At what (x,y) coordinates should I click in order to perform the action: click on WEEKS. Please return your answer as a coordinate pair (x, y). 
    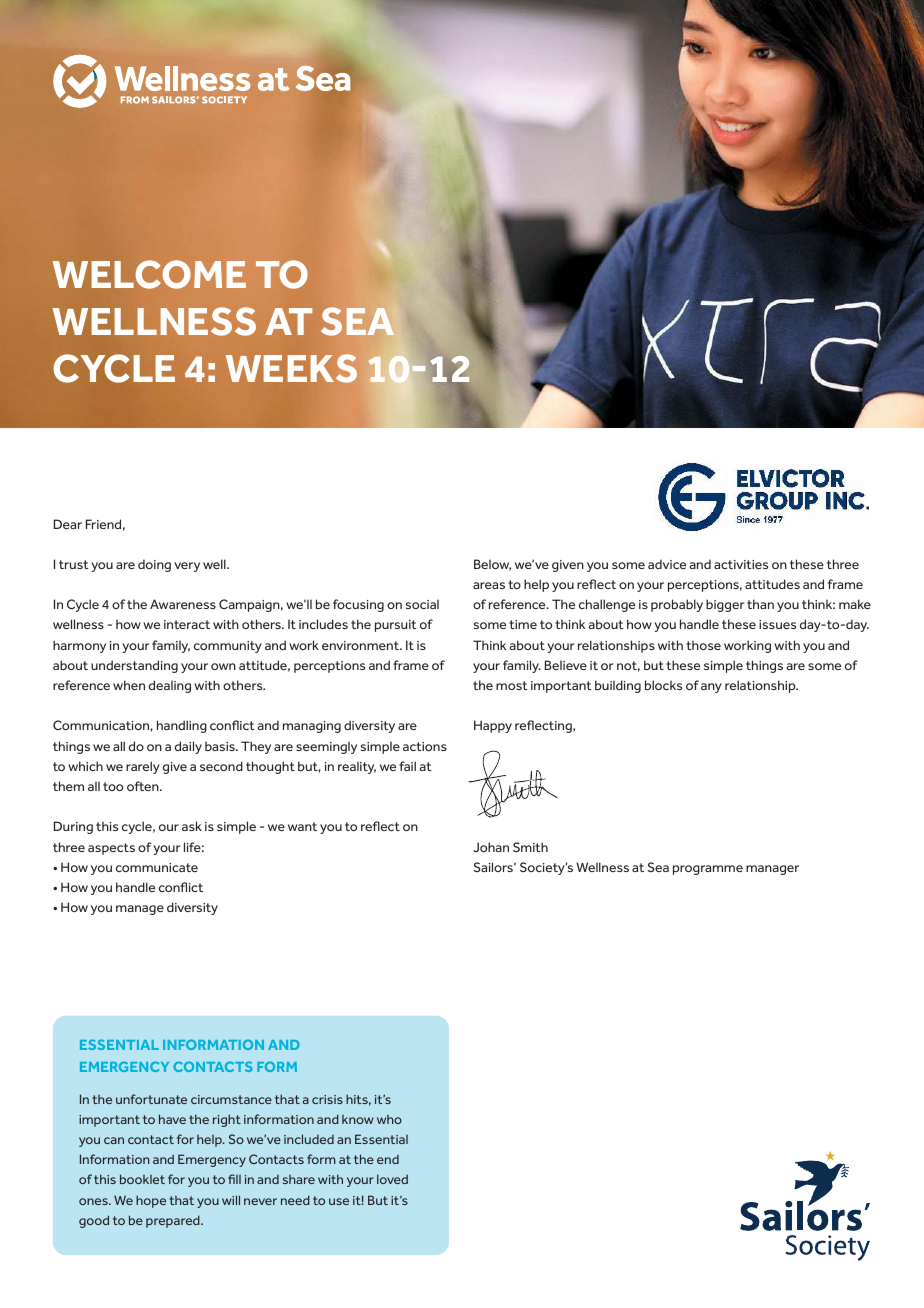
    Looking at the image, I should click on (291, 368).
